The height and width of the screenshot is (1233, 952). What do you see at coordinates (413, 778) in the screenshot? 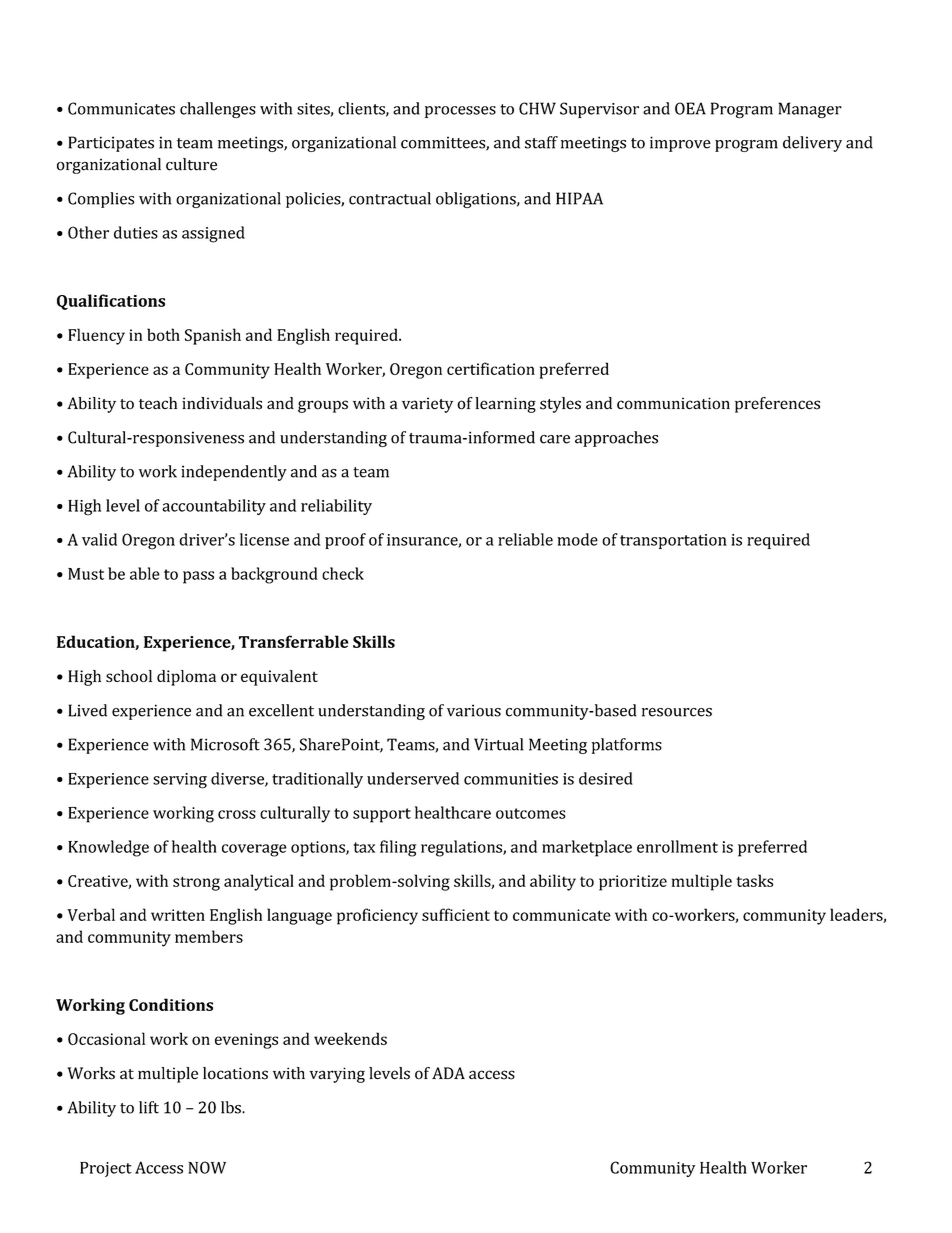
I see `underserved` at bounding box center [413, 778].
